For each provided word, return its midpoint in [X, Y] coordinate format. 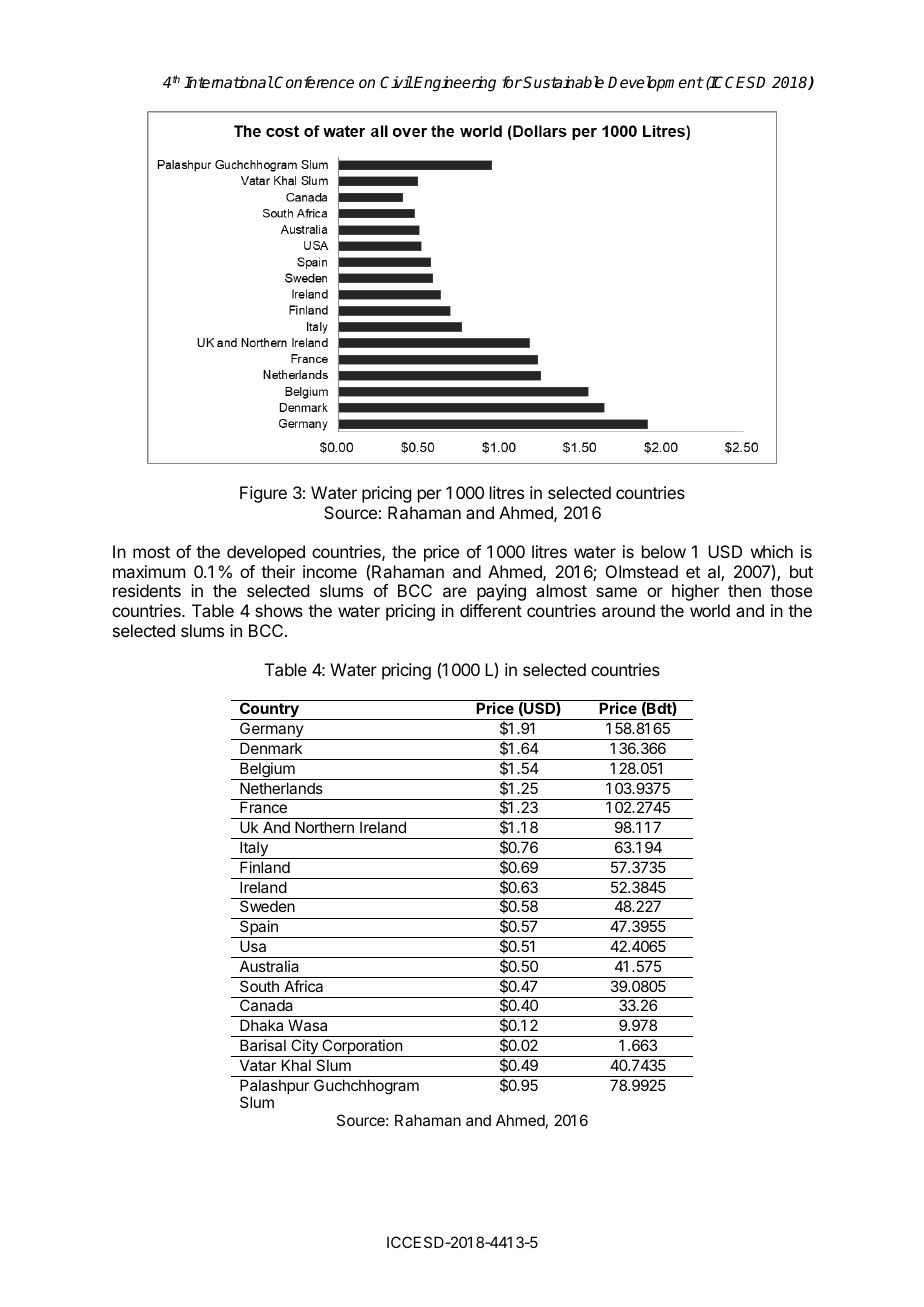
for [512, 82]
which [772, 551]
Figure [263, 494]
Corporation [362, 1048]
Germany [272, 731]
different [491, 610]
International [228, 82]
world [710, 610]
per [430, 496]
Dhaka [261, 1025]
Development [655, 84]
